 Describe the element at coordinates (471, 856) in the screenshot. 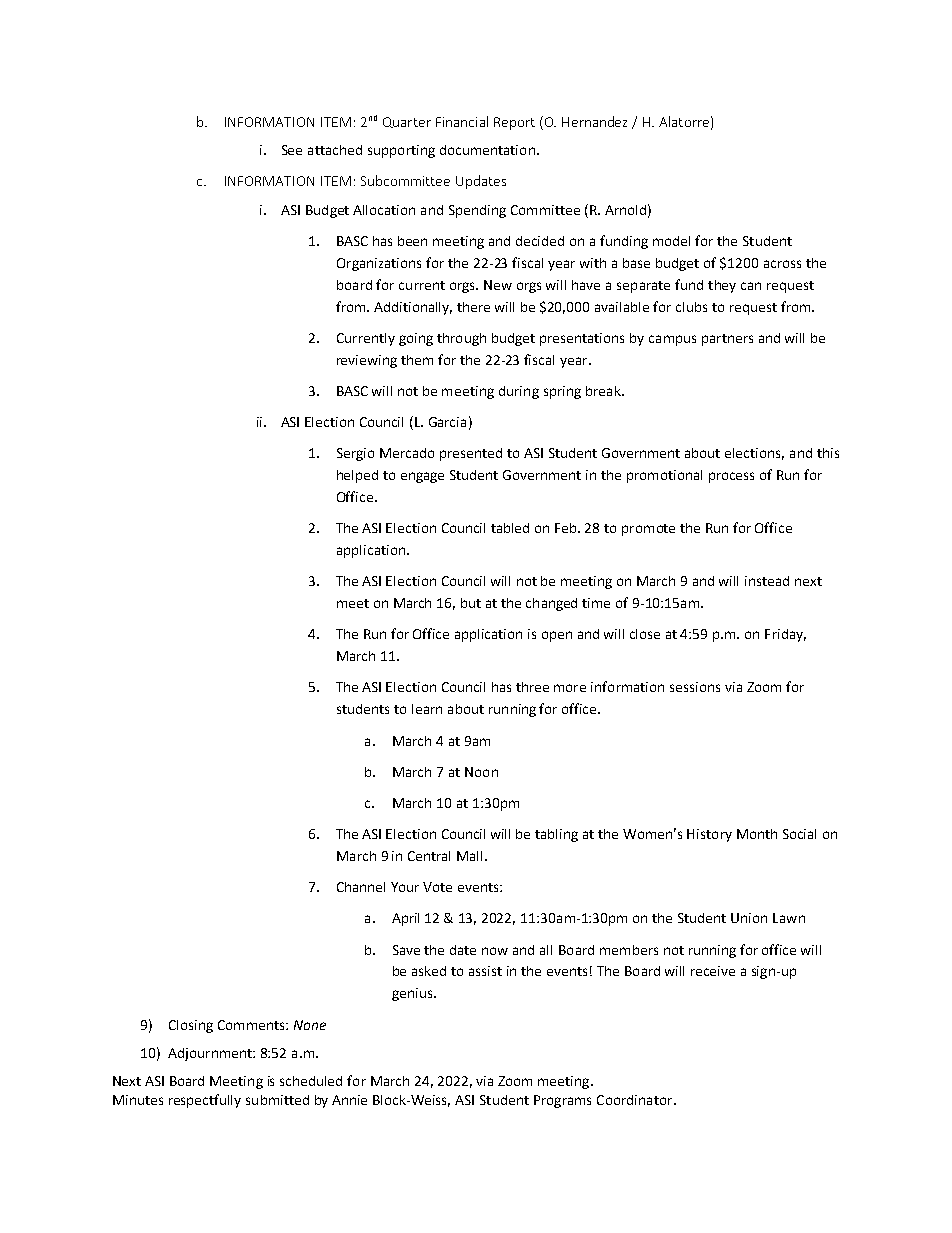

I see `Mall` at that location.
